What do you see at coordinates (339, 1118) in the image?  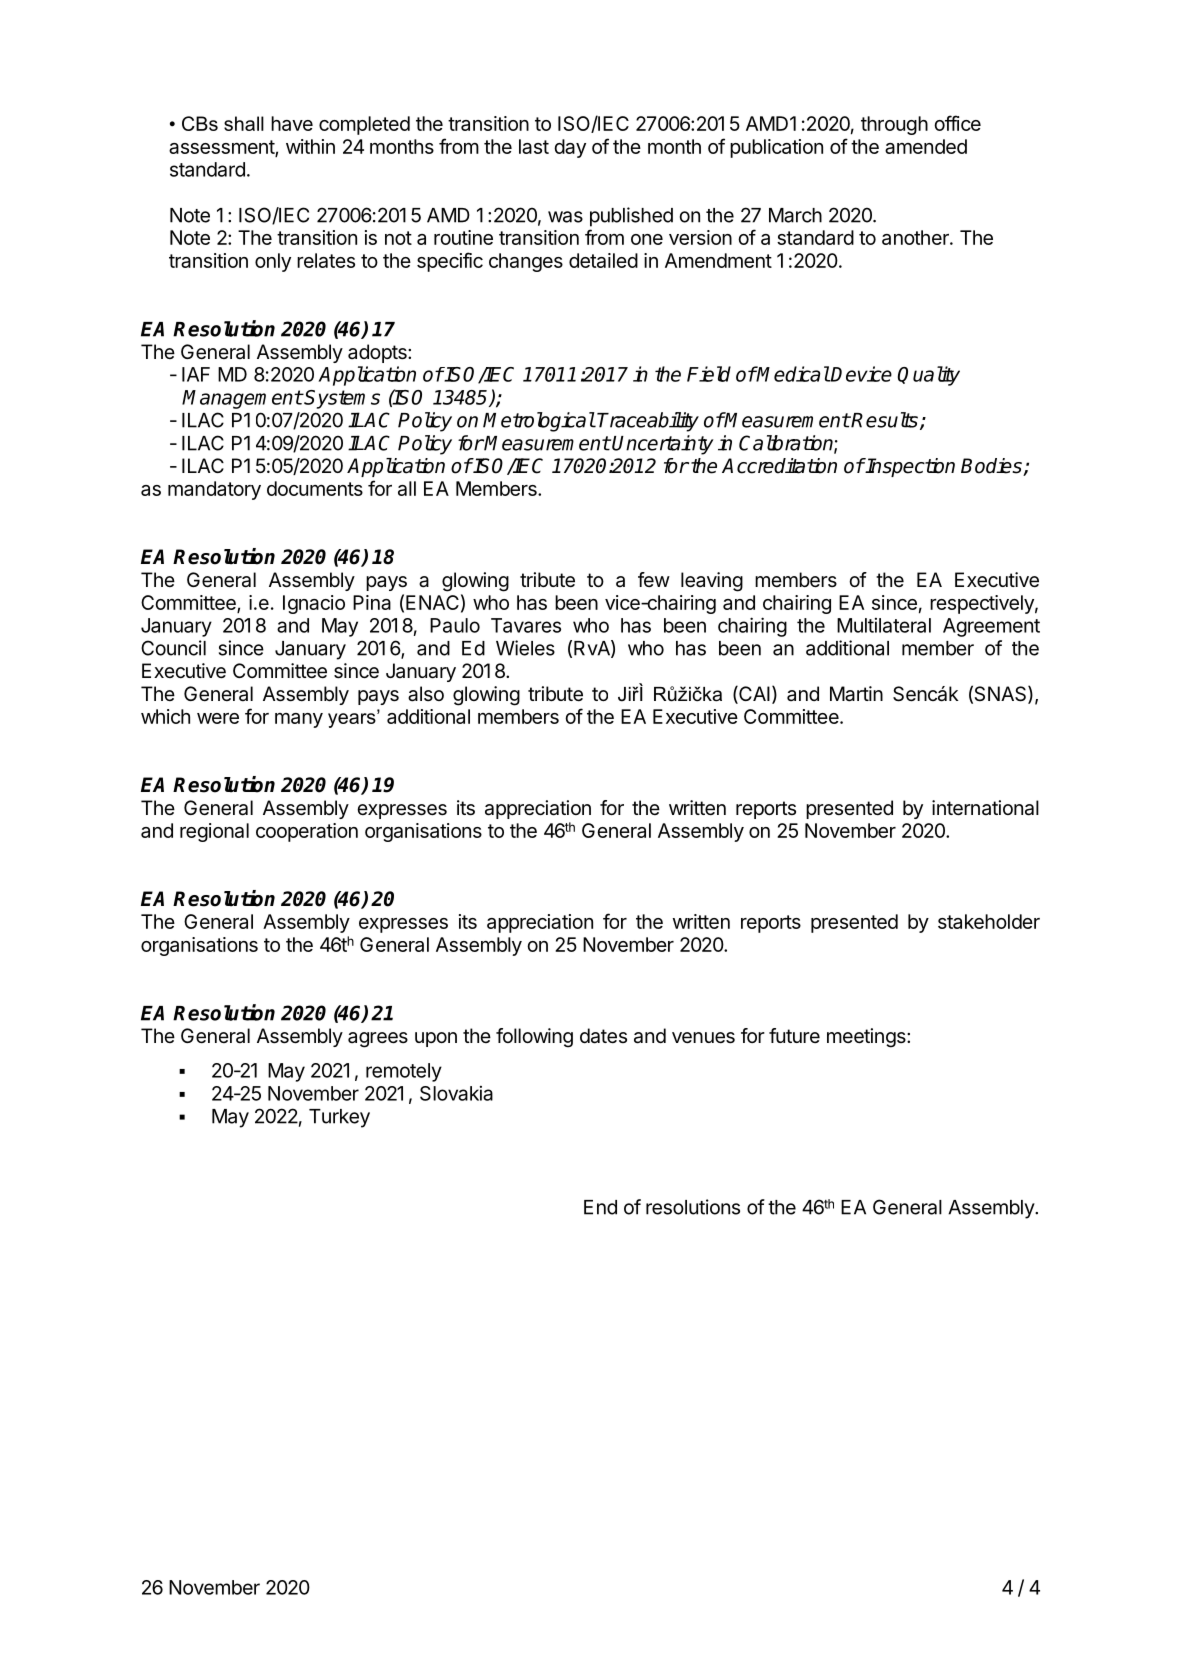 I see `Turkey` at bounding box center [339, 1118].
